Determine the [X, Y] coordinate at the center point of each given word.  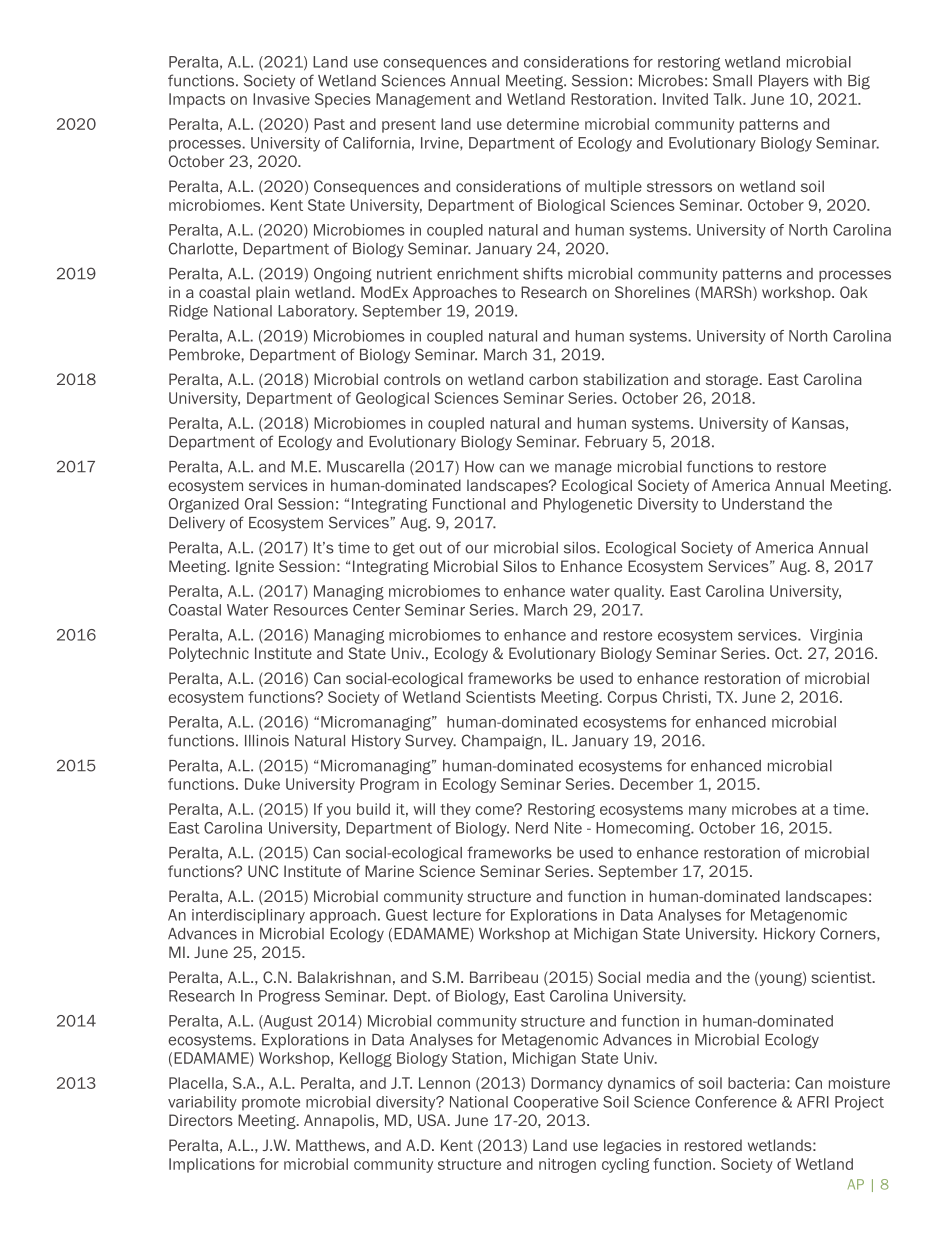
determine [543, 124]
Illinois [267, 741]
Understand [763, 504]
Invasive [281, 99]
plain [272, 293]
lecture [457, 915]
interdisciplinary [248, 916]
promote [271, 1103]
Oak [854, 292]
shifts [543, 273]
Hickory [789, 935]
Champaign [503, 742]
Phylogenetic [588, 505]
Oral [258, 504]
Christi [686, 697]
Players [784, 82]
